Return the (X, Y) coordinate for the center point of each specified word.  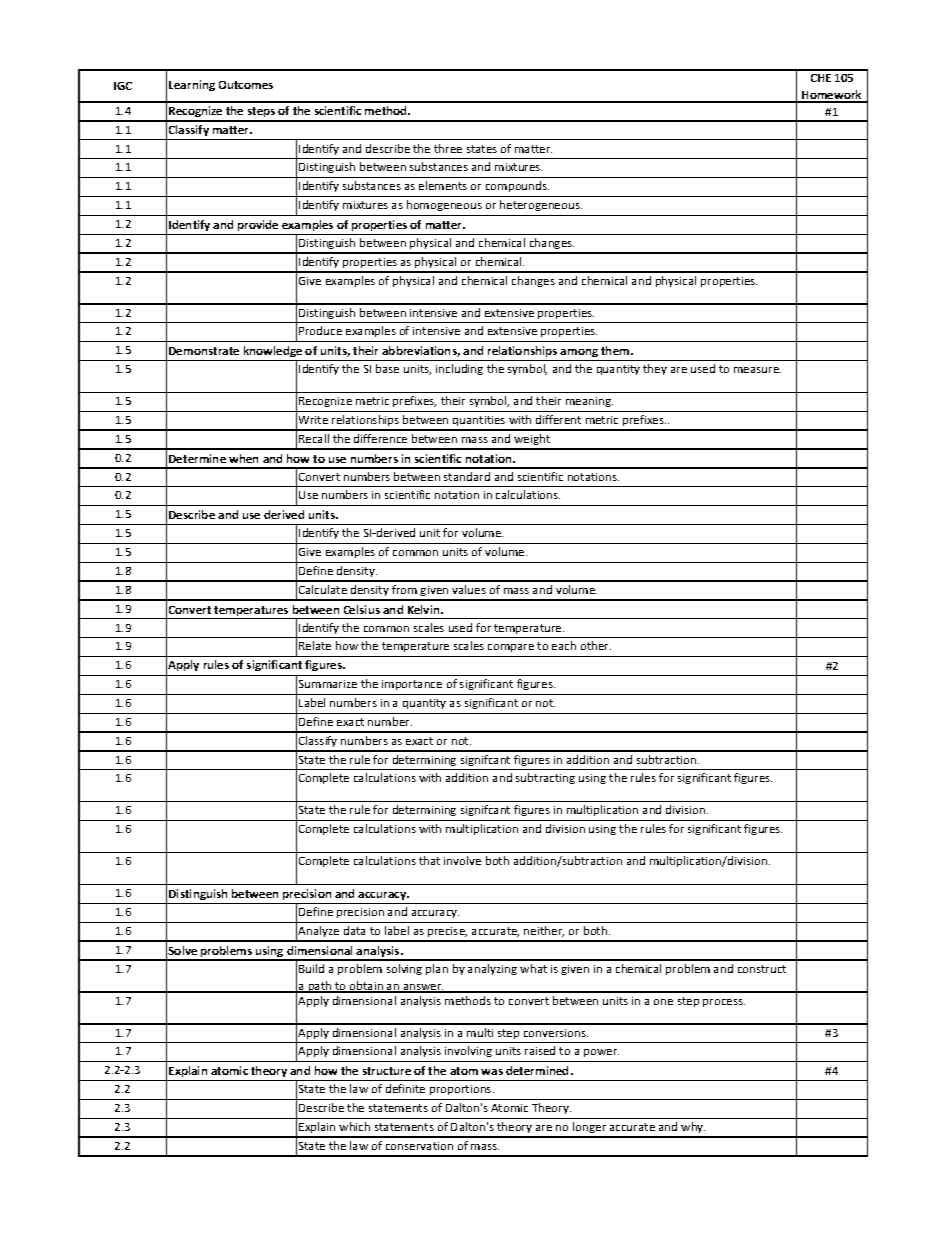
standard (467, 476)
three (448, 148)
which (354, 1126)
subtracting (545, 778)
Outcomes (246, 85)
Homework (832, 96)
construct (762, 969)
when (243, 458)
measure (757, 370)
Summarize (328, 684)
